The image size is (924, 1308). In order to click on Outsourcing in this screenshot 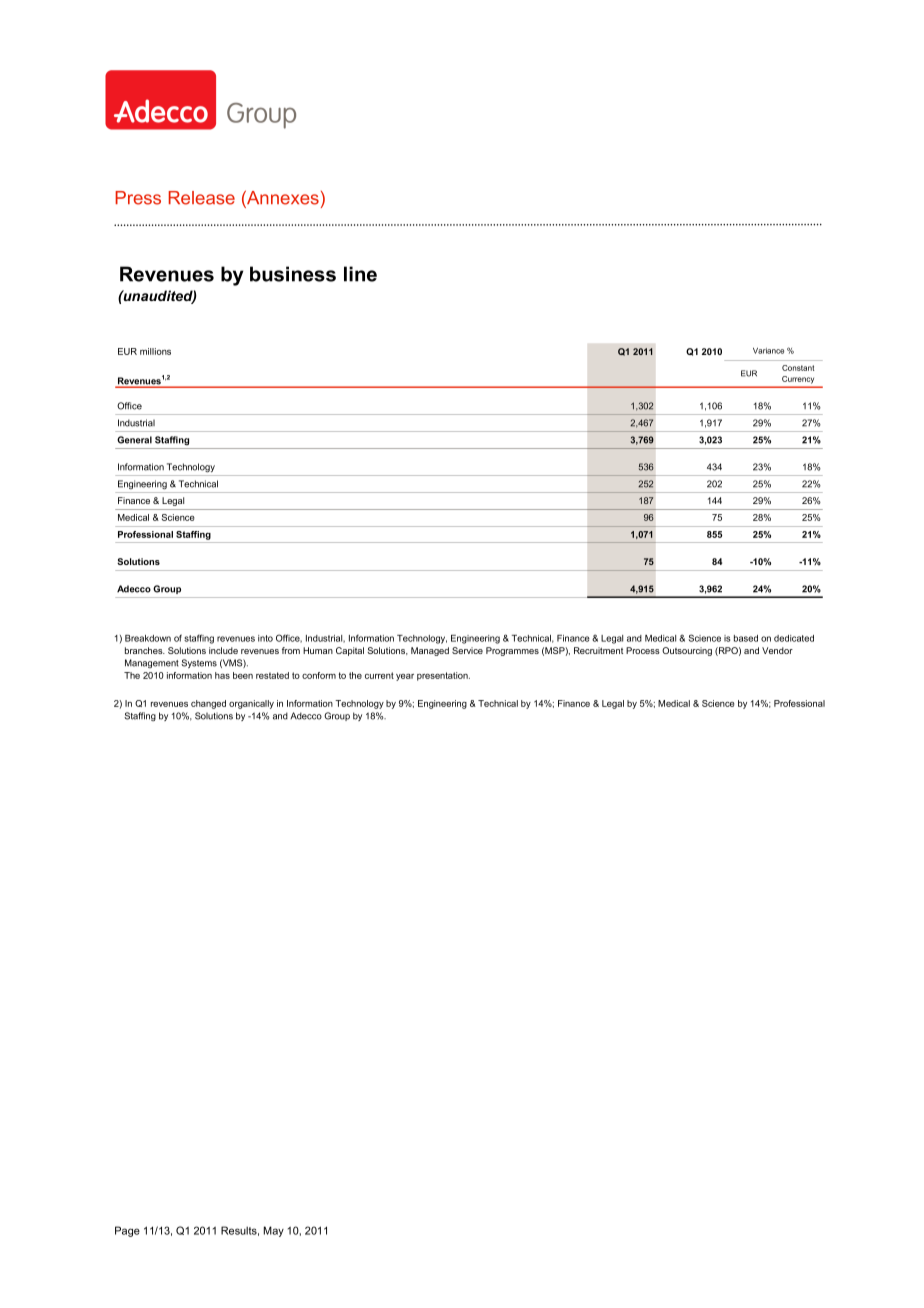, I will do `click(687, 651)`.
